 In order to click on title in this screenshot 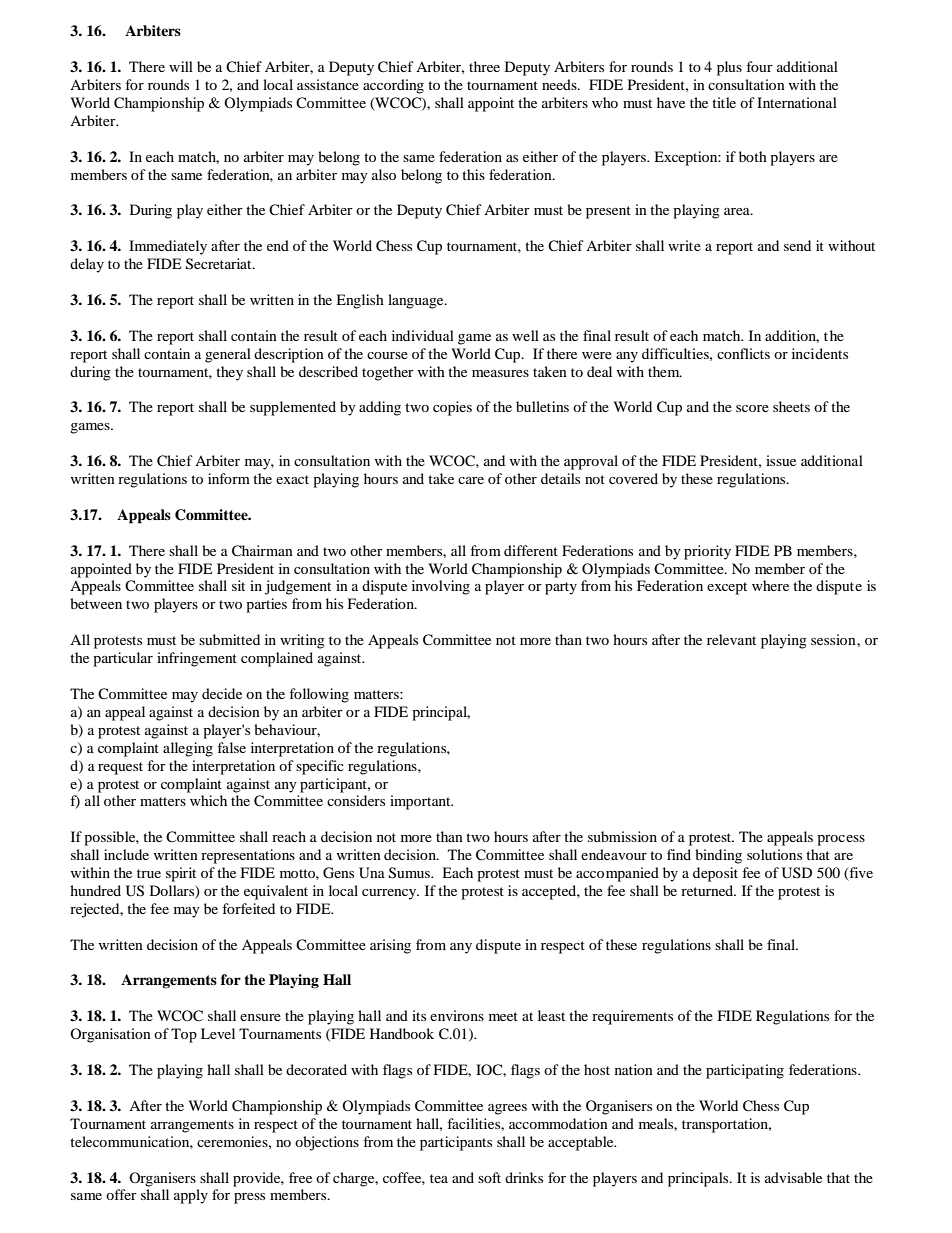, I will do `click(724, 102)`.
